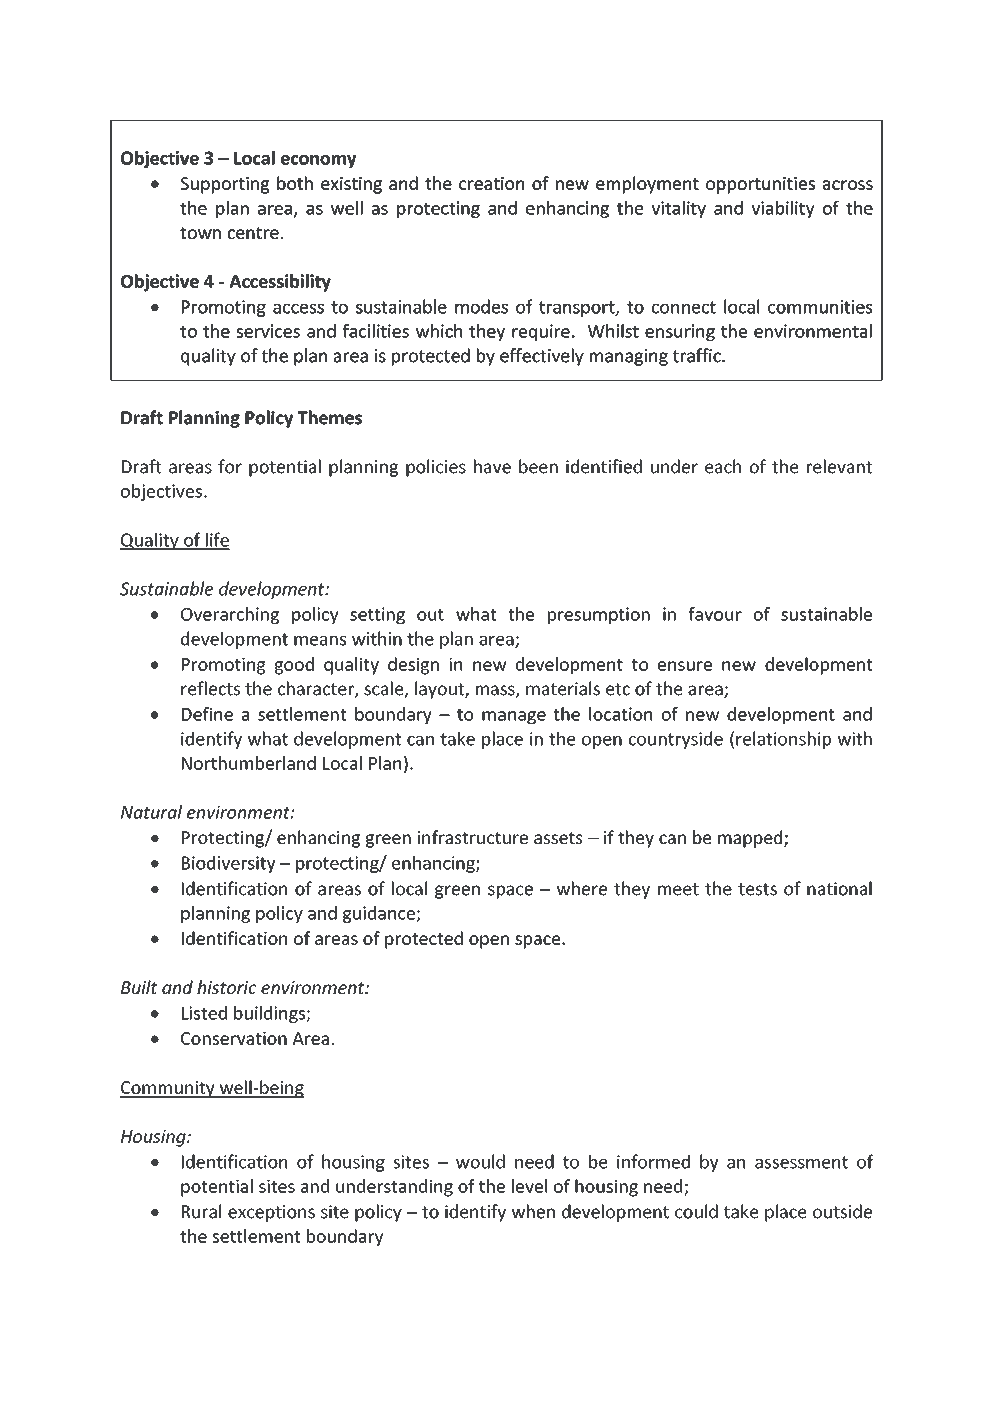  What do you see at coordinates (210, 688) in the image?
I see `reflects` at bounding box center [210, 688].
